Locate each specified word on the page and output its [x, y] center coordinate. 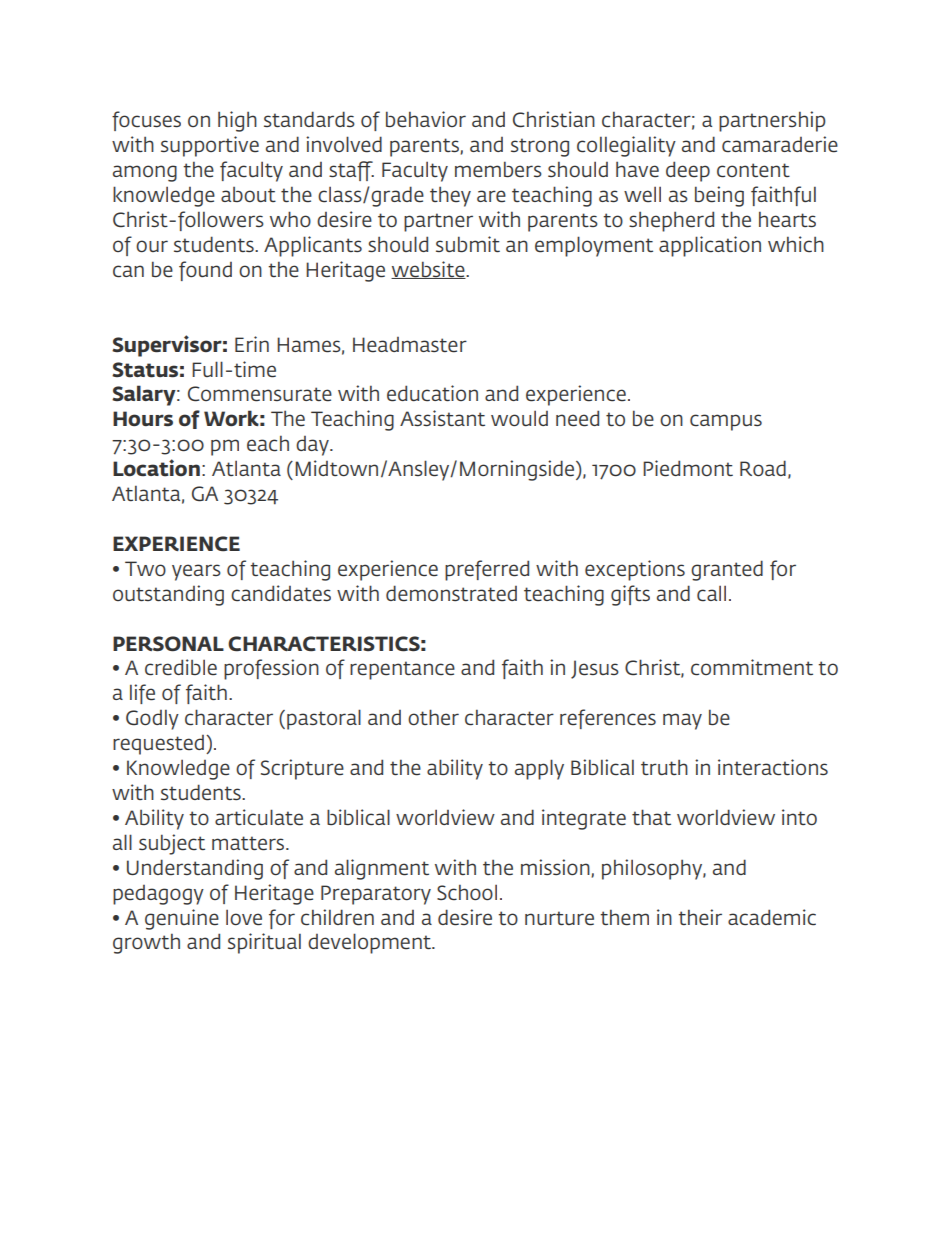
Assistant [442, 418]
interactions [773, 767]
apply [539, 769]
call [711, 593]
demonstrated [451, 593]
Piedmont [688, 468]
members [498, 169]
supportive [210, 146]
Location [156, 468]
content [753, 170]
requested [158, 745]
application [710, 246]
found [205, 271]
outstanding [168, 595]
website [429, 270]
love [244, 918]
